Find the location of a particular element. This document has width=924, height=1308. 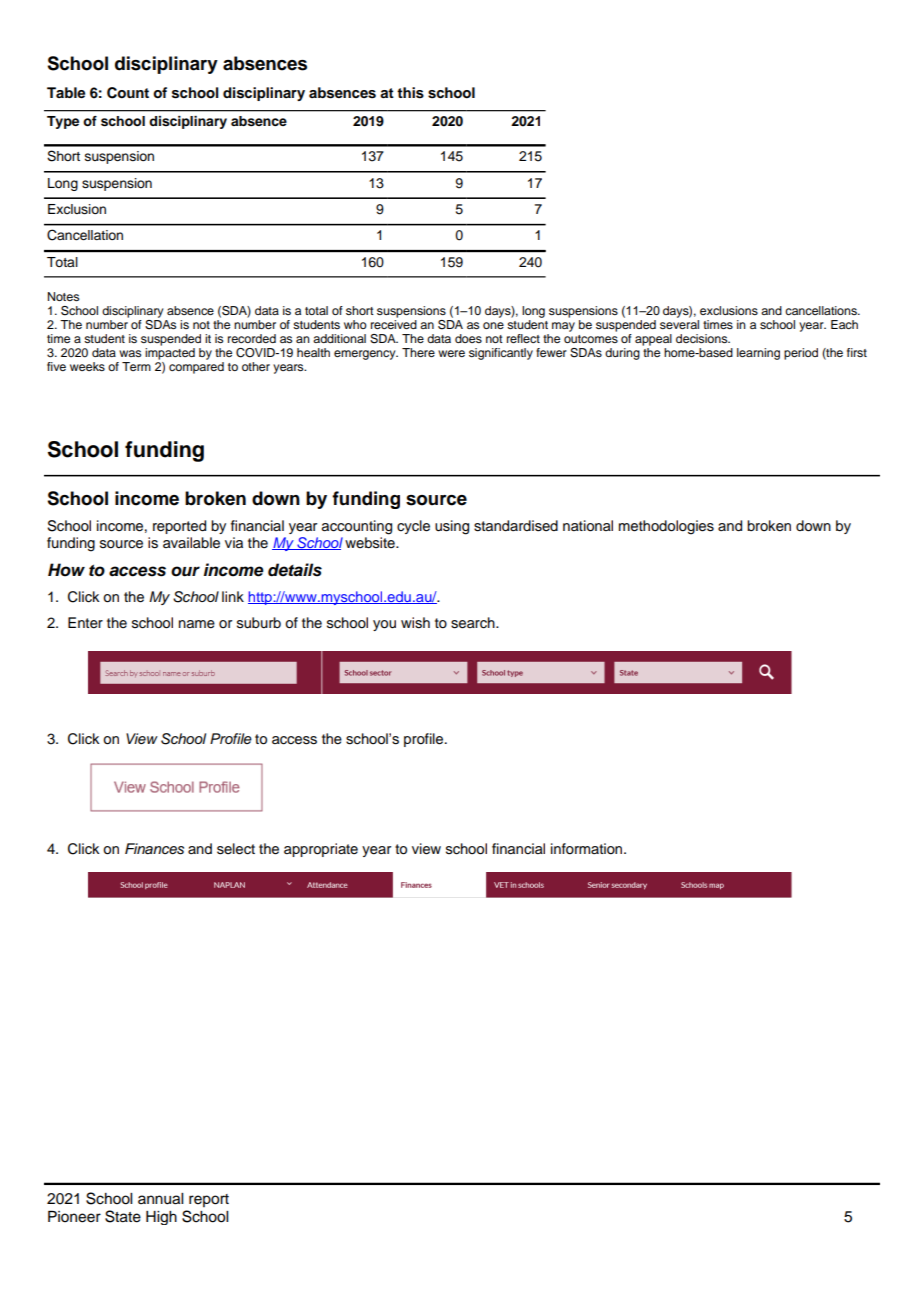

several is located at coordinates (679, 324).
